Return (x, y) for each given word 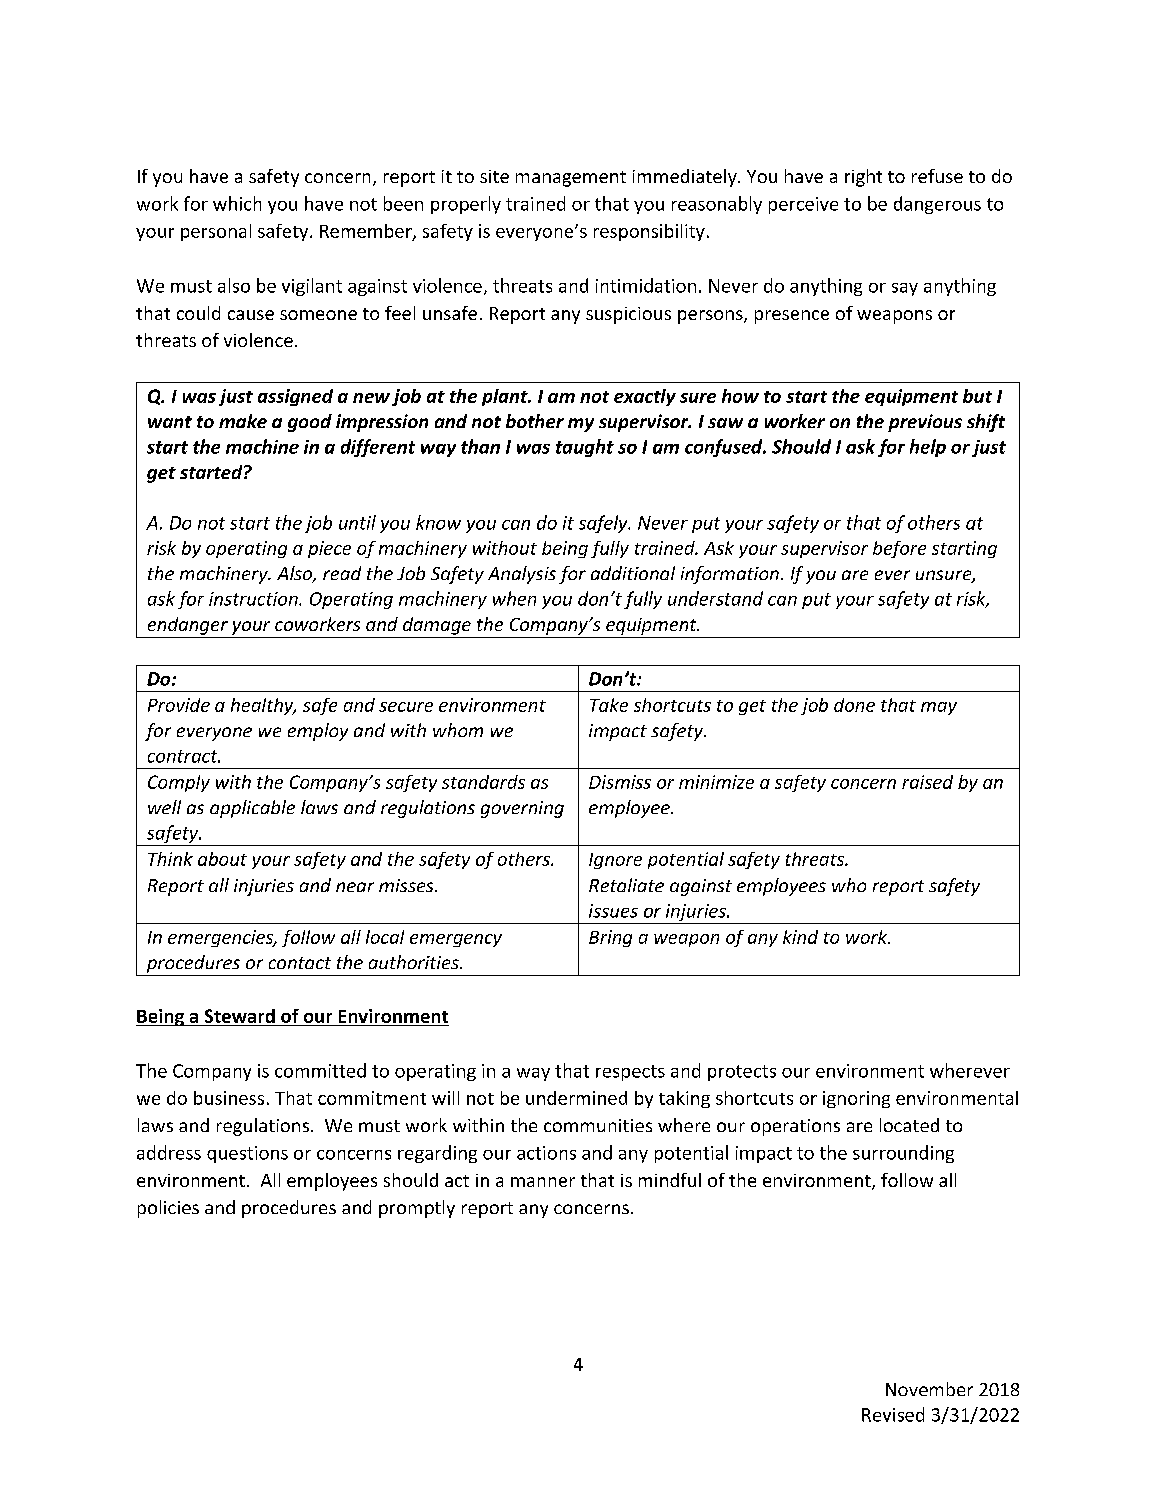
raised (927, 782)
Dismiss (620, 782)
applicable (252, 809)
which (237, 203)
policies (168, 1209)
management (571, 179)
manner (543, 1182)
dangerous (937, 205)
